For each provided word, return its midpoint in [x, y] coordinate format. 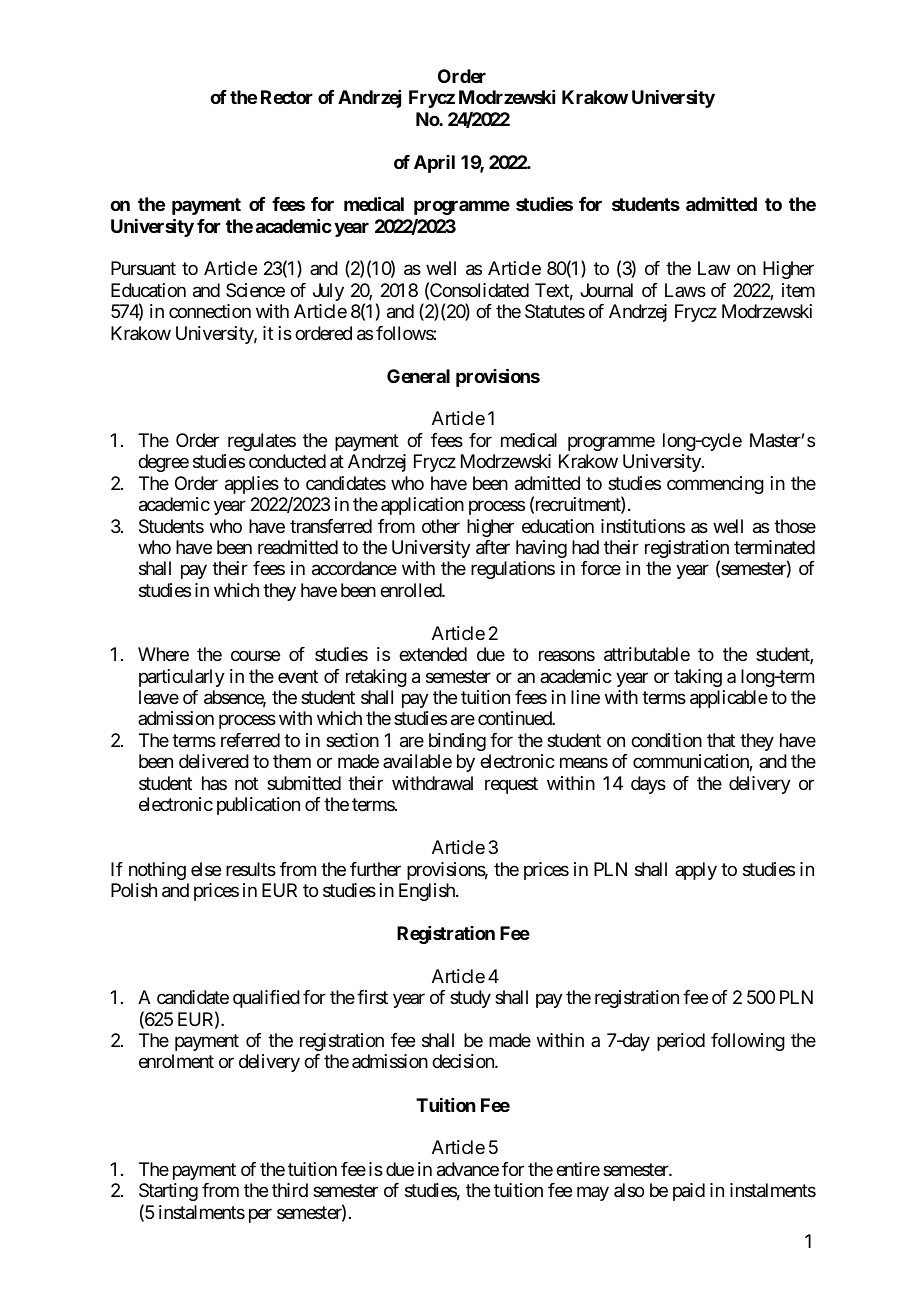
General [418, 376]
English [428, 892]
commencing [715, 485]
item [798, 290]
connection [210, 311]
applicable [729, 699]
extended [433, 654]
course [255, 656]
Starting [168, 1192]
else [206, 869]
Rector [287, 97]
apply [696, 871]
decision [464, 1061]
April [434, 164]
